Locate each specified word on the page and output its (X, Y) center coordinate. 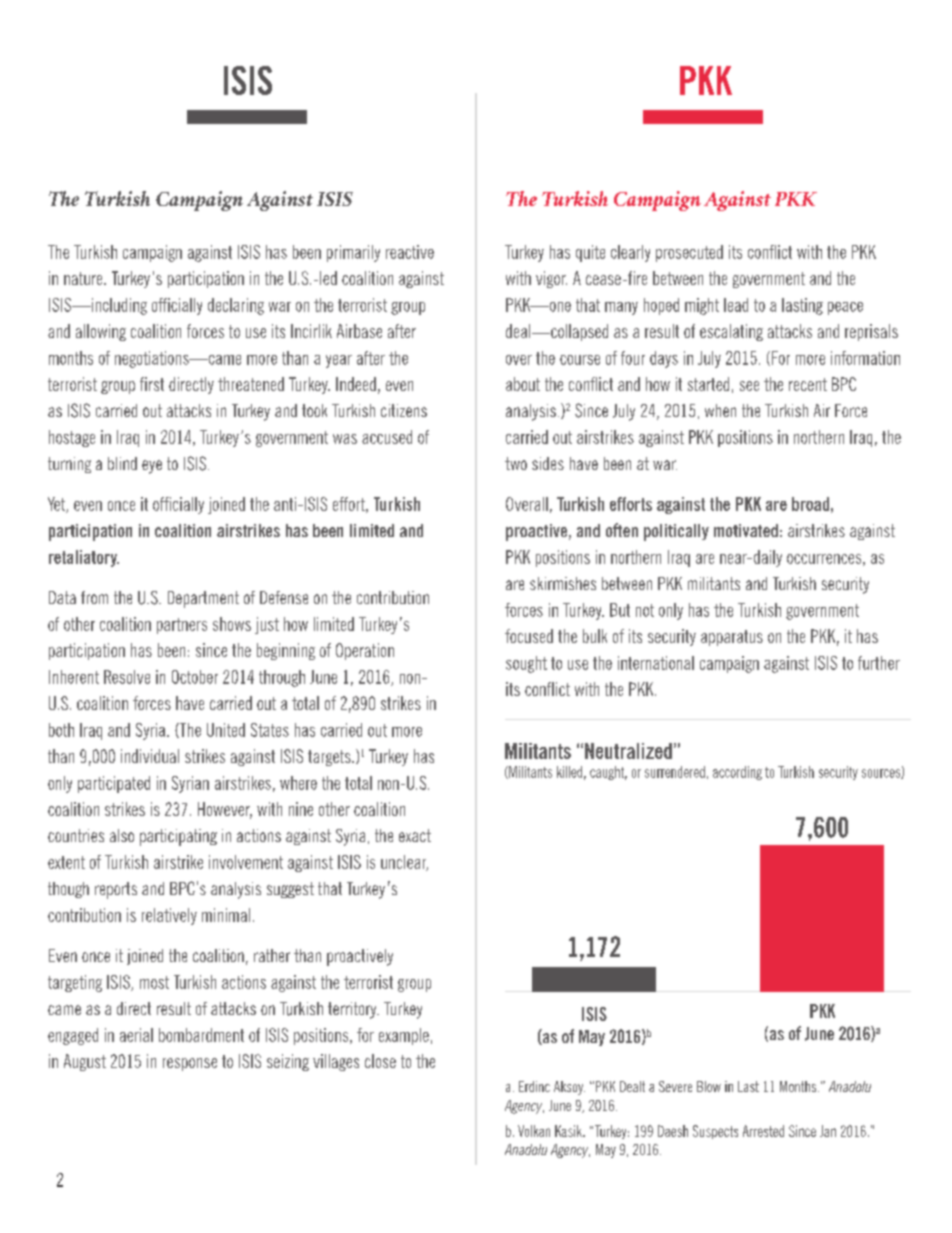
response (190, 1064)
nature (84, 278)
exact (415, 835)
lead (736, 305)
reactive (410, 252)
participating (178, 837)
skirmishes (563, 583)
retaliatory (84, 558)
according (737, 773)
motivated (746, 530)
